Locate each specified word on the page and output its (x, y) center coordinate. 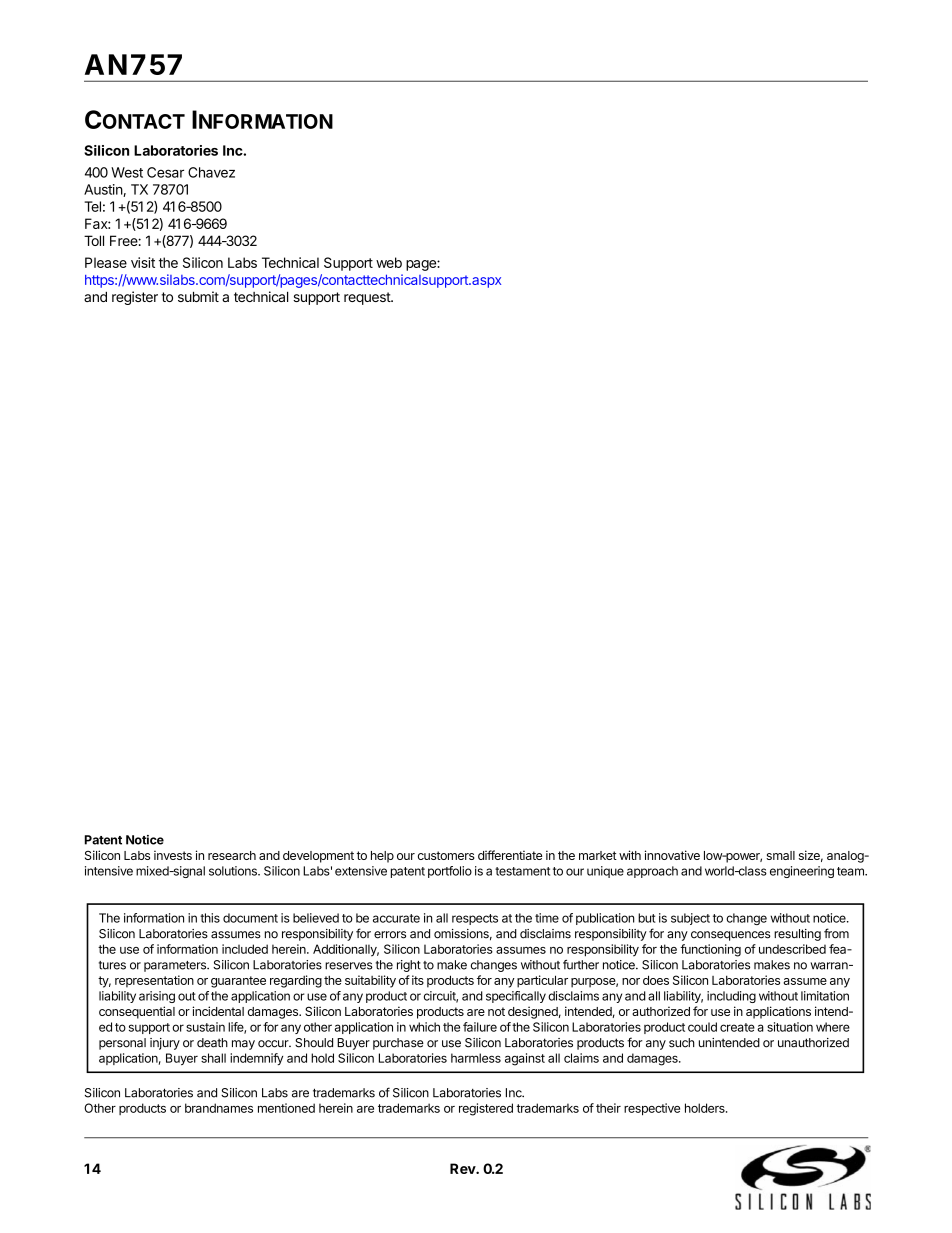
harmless (476, 1058)
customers (446, 855)
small (780, 855)
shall (213, 1058)
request (368, 298)
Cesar (165, 172)
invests (173, 855)
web (389, 262)
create (737, 1027)
